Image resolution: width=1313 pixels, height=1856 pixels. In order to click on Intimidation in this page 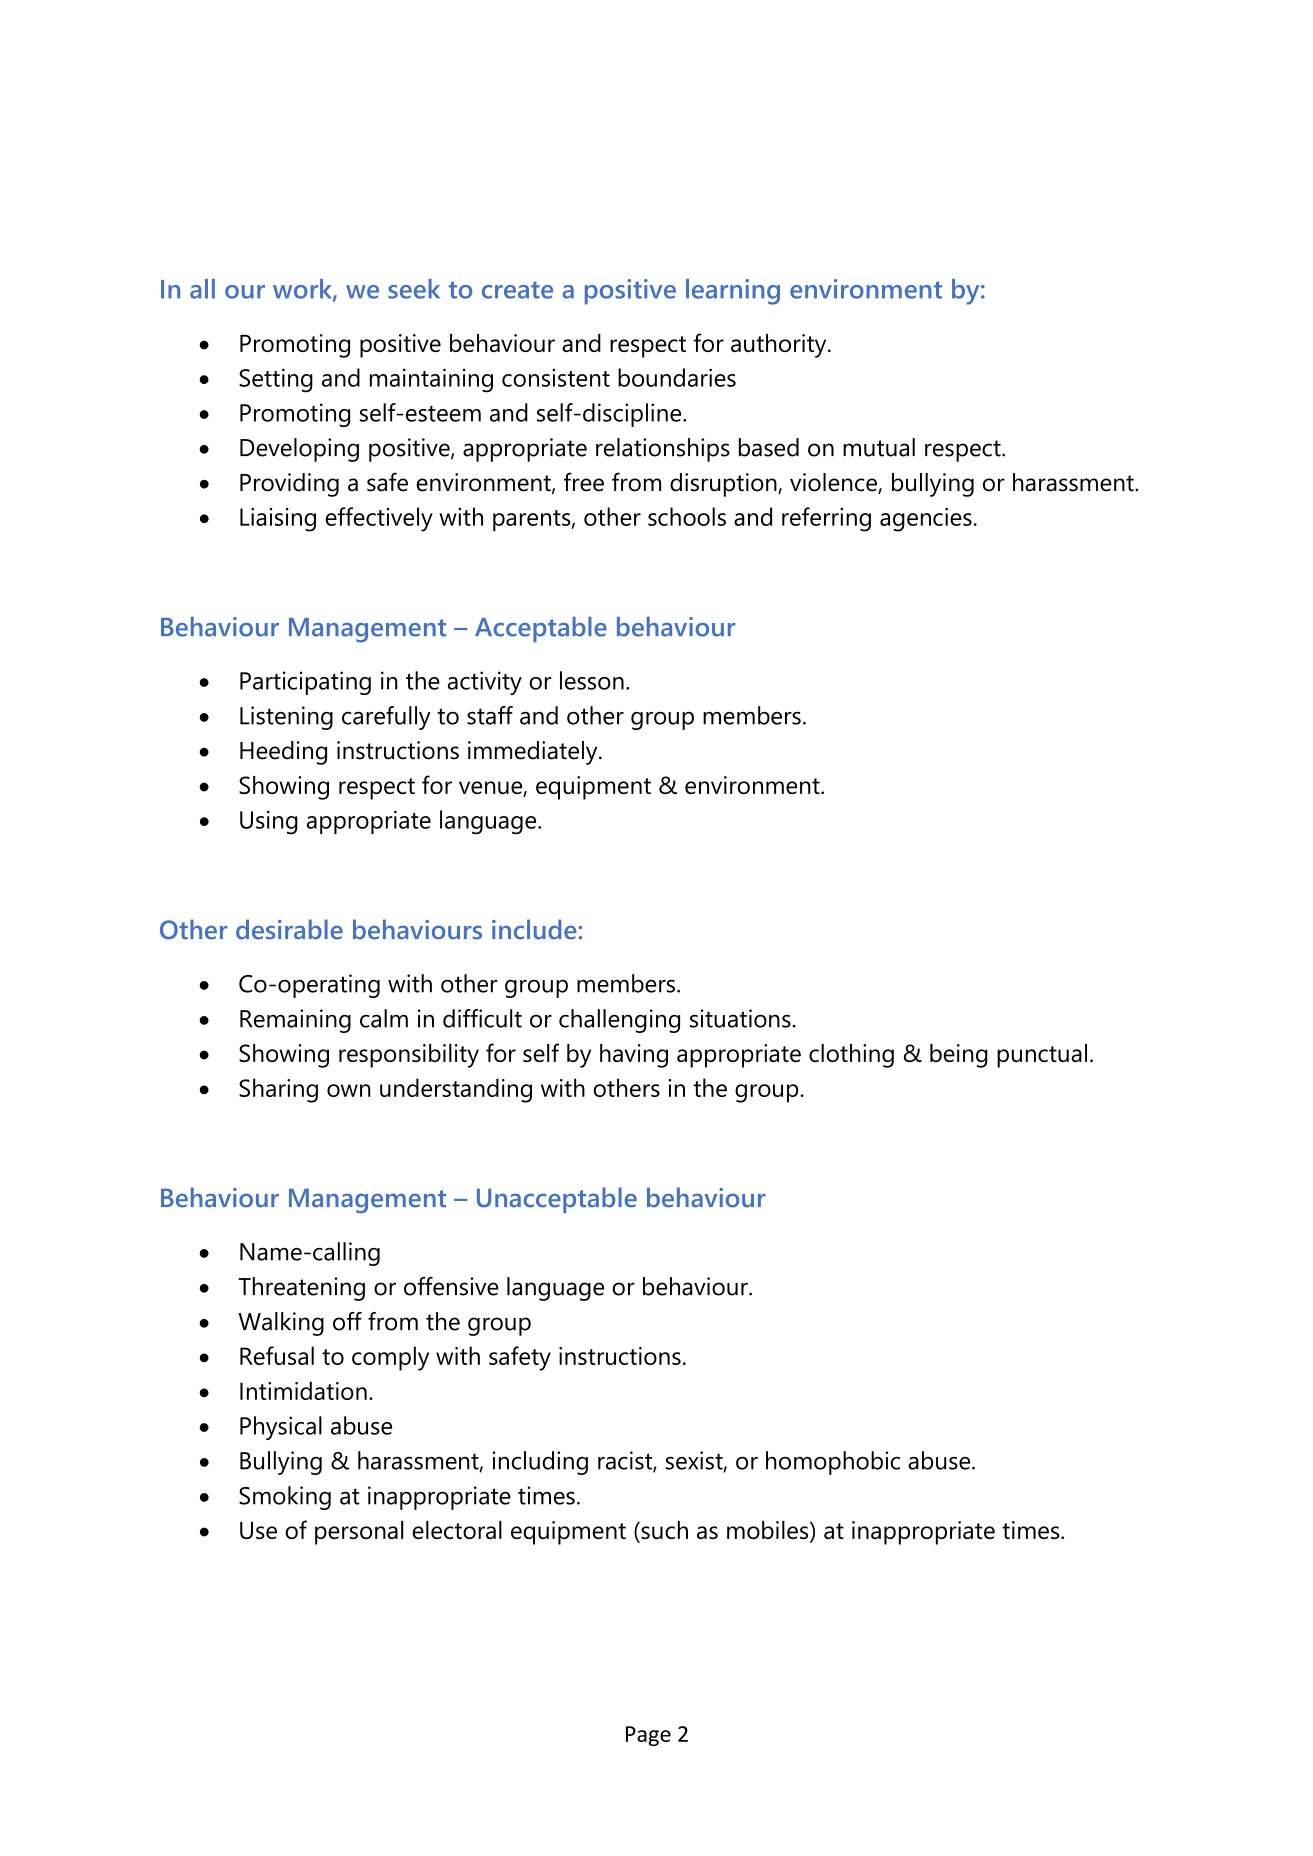, I will do `click(303, 1390)`.
